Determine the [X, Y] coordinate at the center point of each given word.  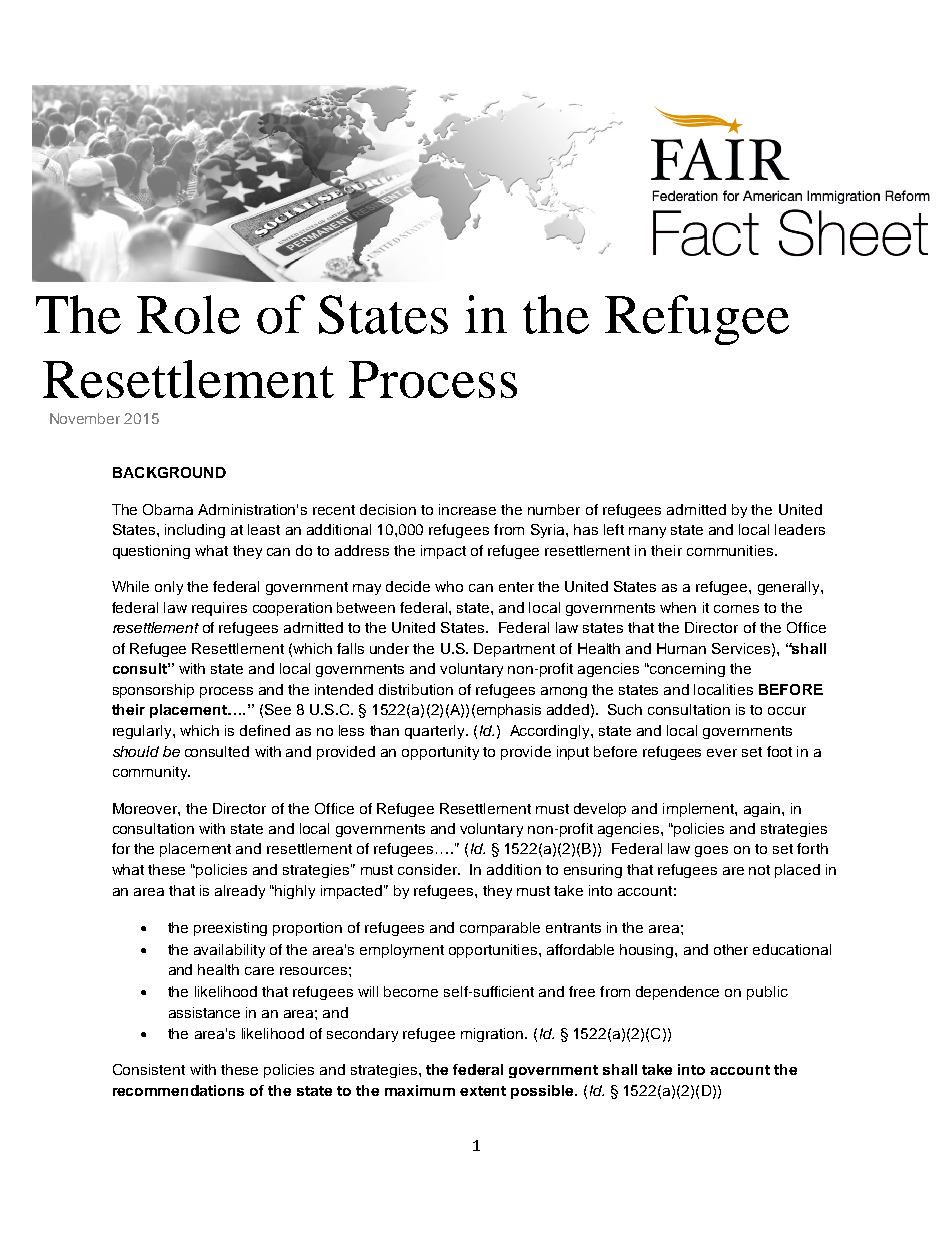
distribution [416, 689]
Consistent [149, 1069]
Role [188, 314]
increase [467, 509]
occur [787, 711]
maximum [420, 1090]
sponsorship [153, 691]
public [767, 993]
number [554, 509]
